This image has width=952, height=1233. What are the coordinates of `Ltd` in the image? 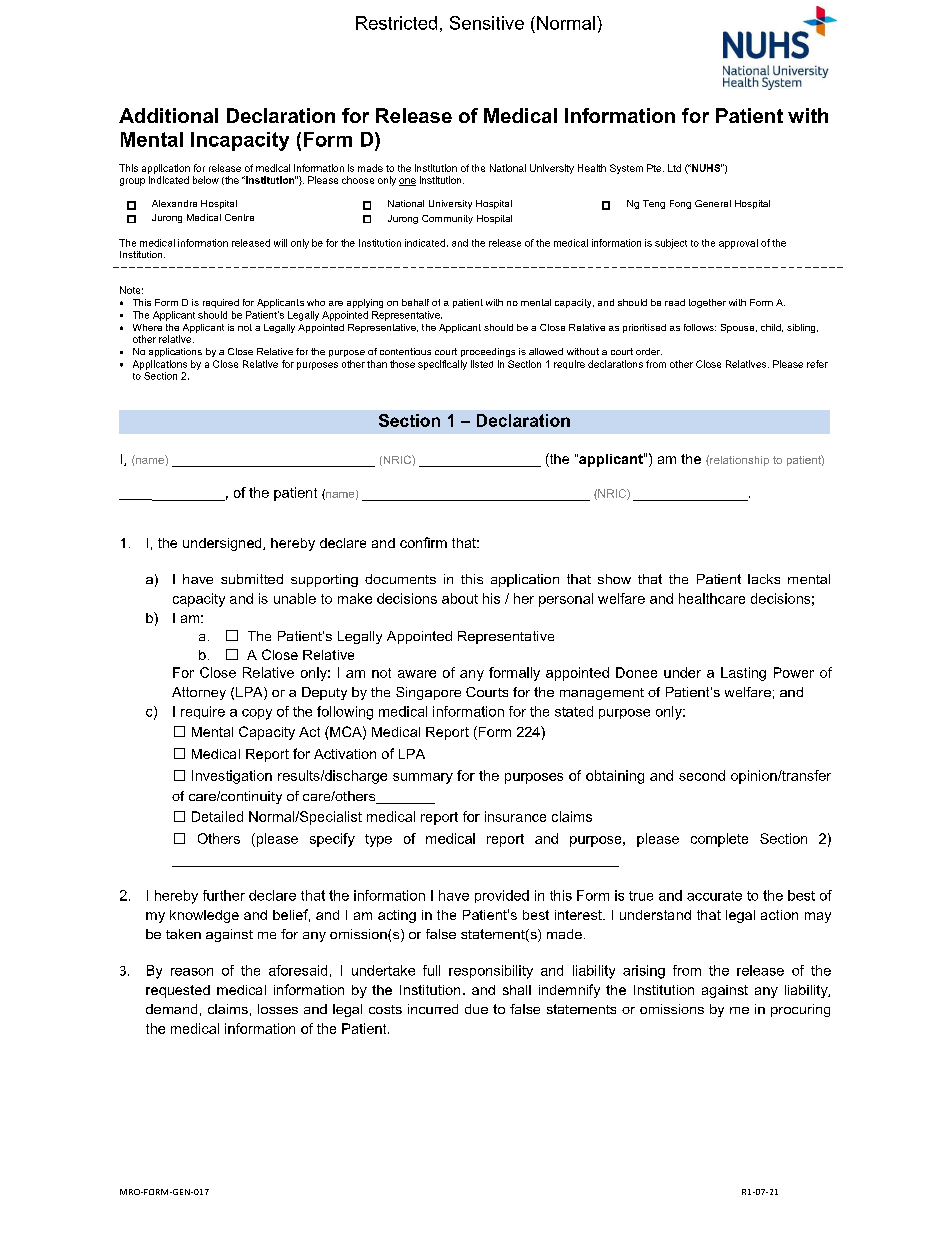 It's located at (674, 168).
